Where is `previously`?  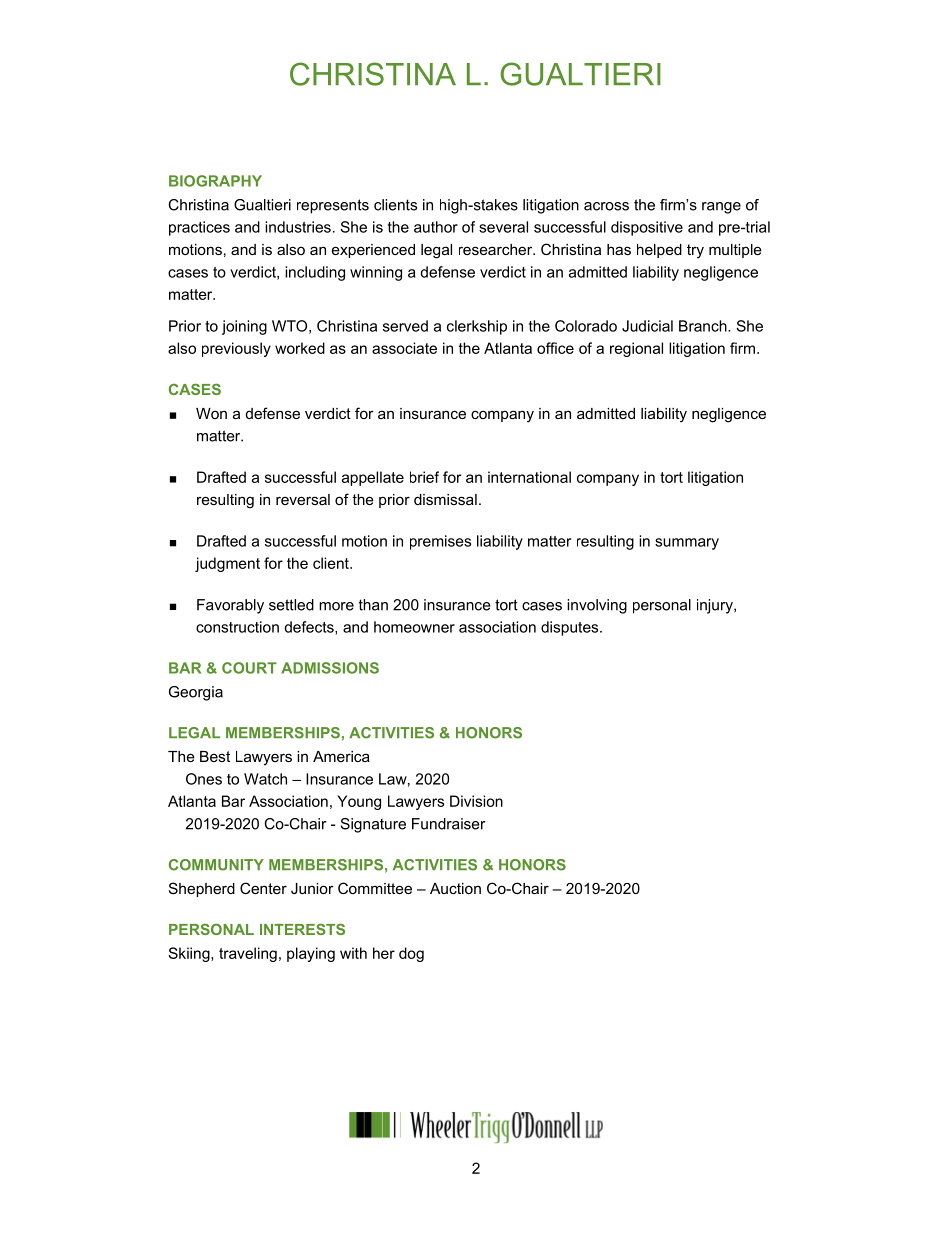
previously is located at coordinates (236, 349).
